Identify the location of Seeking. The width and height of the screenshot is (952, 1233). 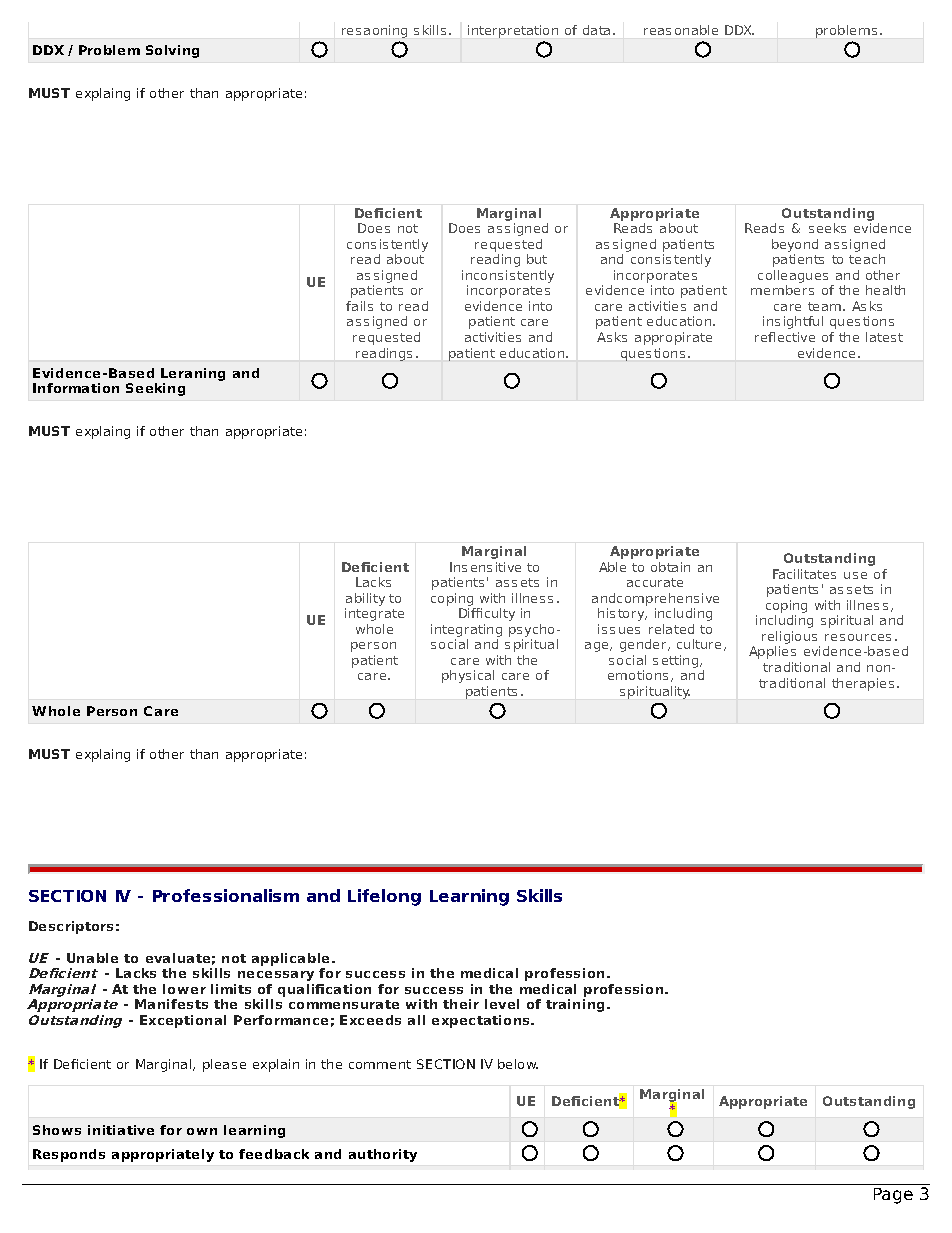
(155, 389).
